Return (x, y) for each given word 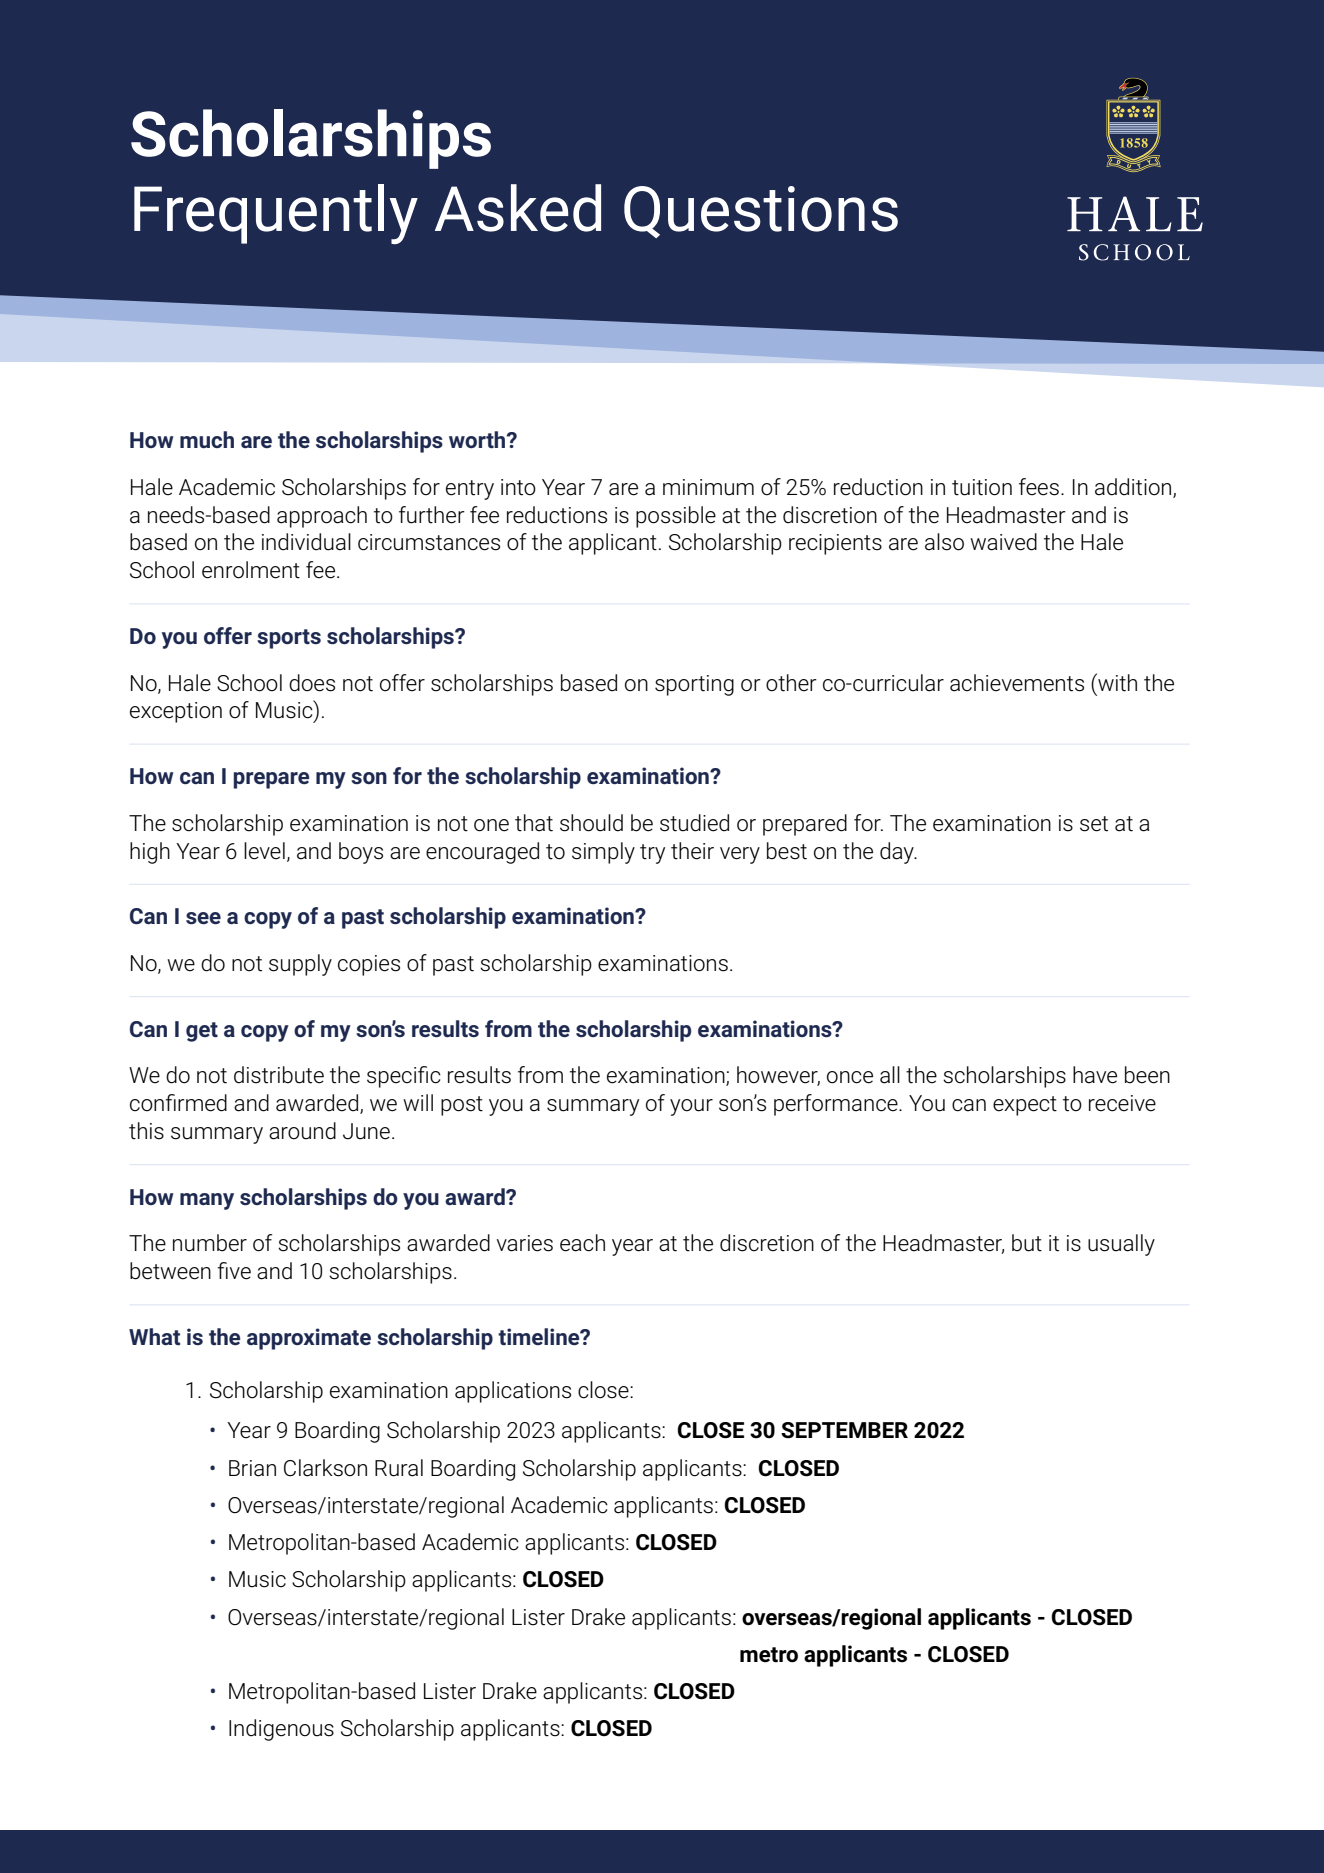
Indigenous (281, 1730)
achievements (1017, 683)
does (312, 683)
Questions (761, 212)
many (207, 1201)
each (582, 1243)
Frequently (276, 214)
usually (1121, 1245)
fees (1039, 487)
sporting (694, 685)
